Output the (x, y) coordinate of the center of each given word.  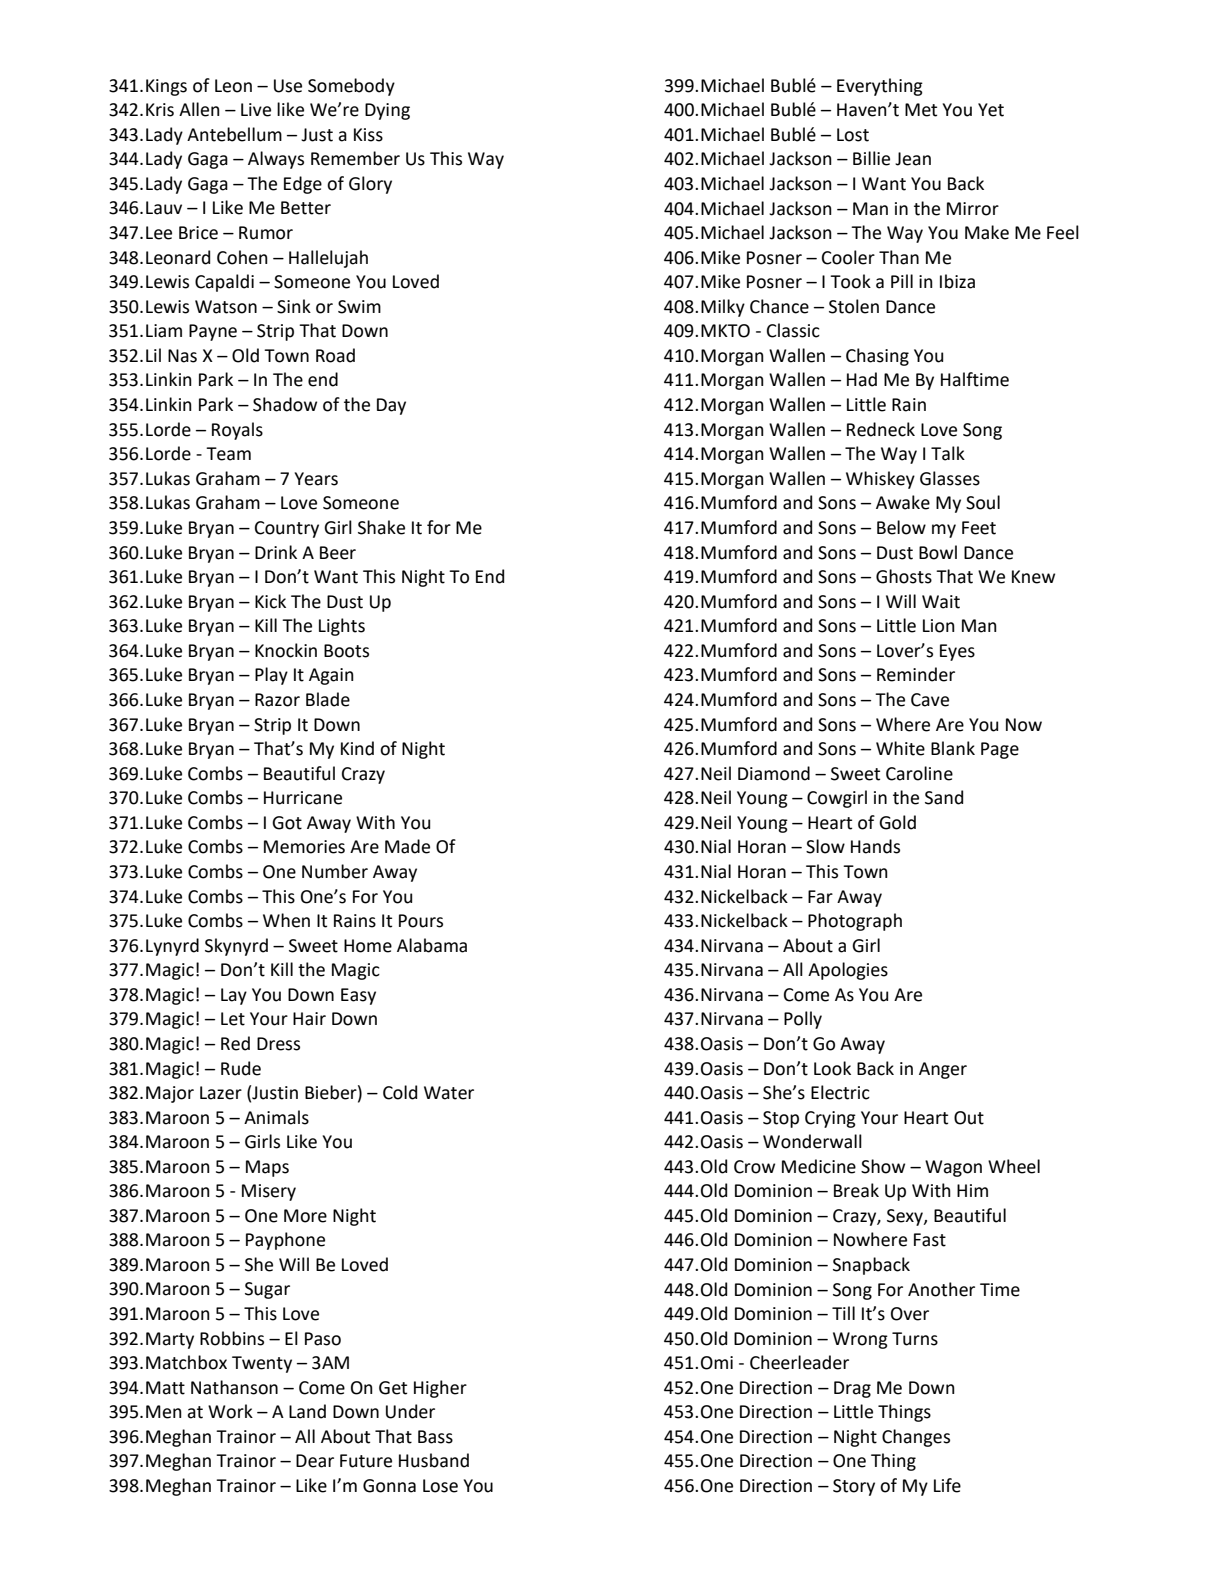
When (286, 920)
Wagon (953, 1168)
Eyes (957, 652)
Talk (948, 453)
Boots (346, 651)
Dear (315, 1461)
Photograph (855, 922)
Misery (269, 1192)
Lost (853, 135)
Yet (991, 110)
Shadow (285, 404)
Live (256, 110)
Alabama (432, 945)
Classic (793, 330)
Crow (754, 1167)
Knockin (286, 650)
